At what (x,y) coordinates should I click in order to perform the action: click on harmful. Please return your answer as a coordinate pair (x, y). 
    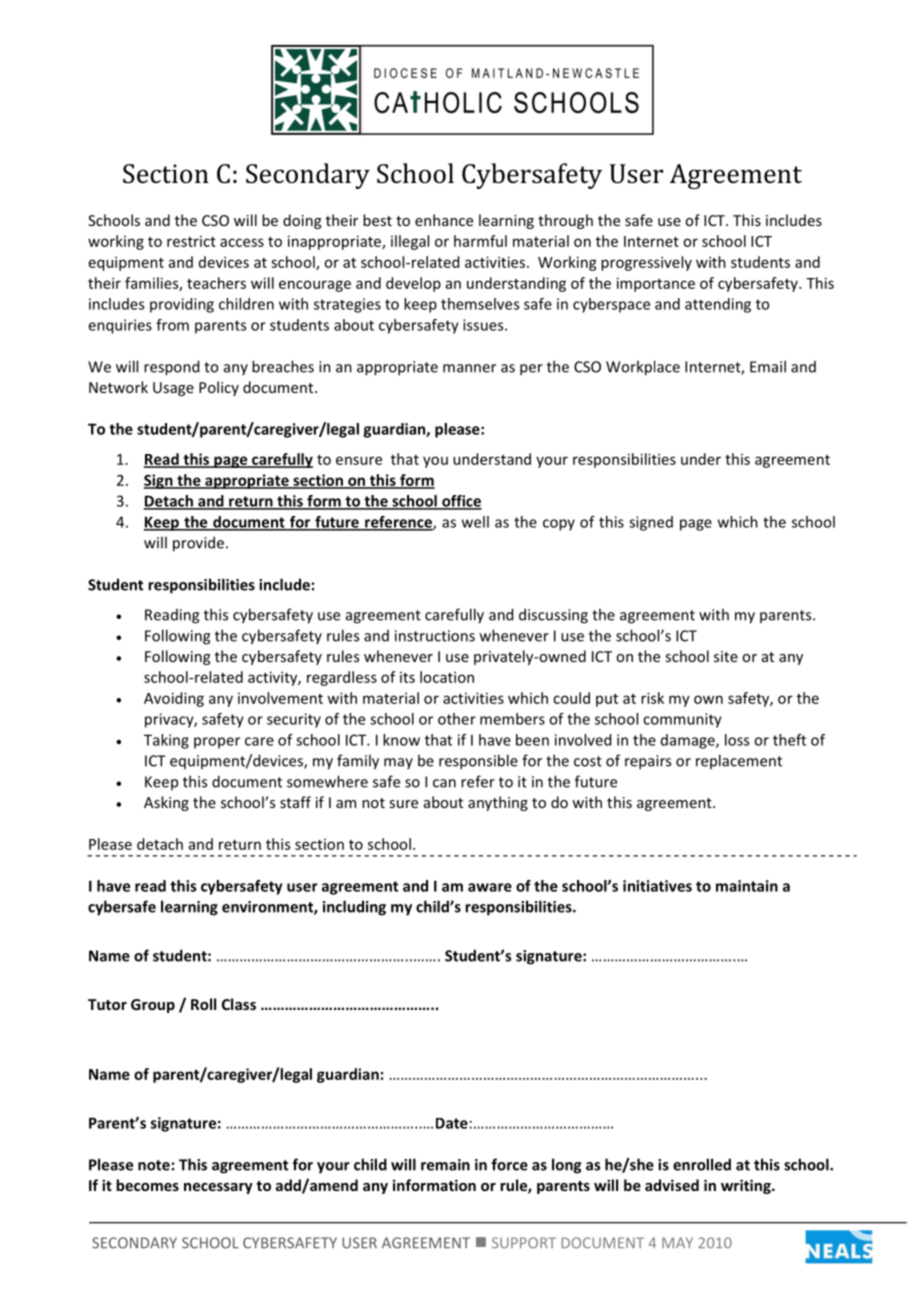
    Looking at the image, I should click on (480, 241).
